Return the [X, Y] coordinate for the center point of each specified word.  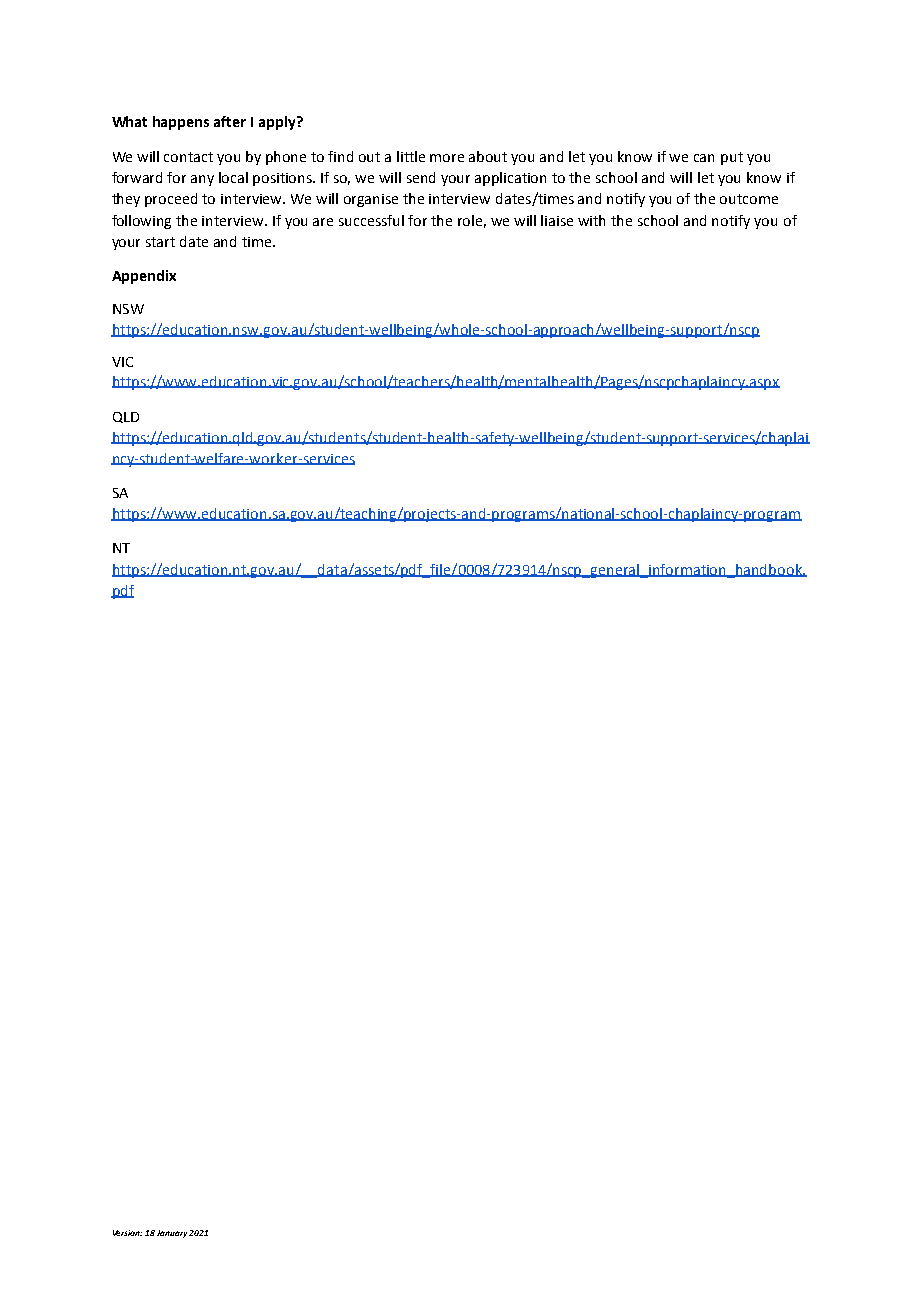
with [591, 220]
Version [127, 1233]
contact [188, 157]
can [704, 158]
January [172, 1234]
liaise [557, 220]
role [472, 221]
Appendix [144, 277]
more [447, 158]
